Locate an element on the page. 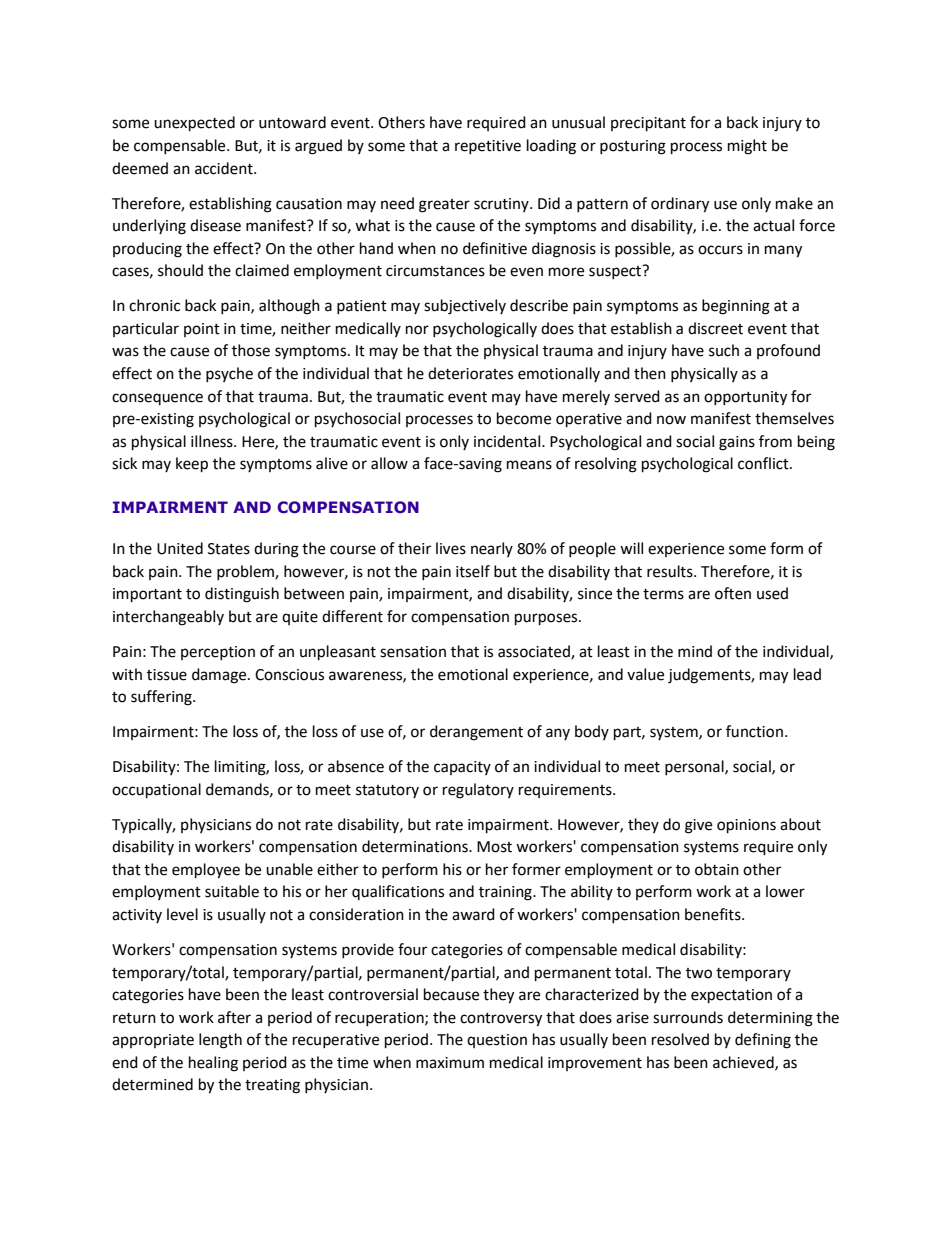 The width and height of the page is (952, 1233). repetitive is located at coordinates (488, 147).
